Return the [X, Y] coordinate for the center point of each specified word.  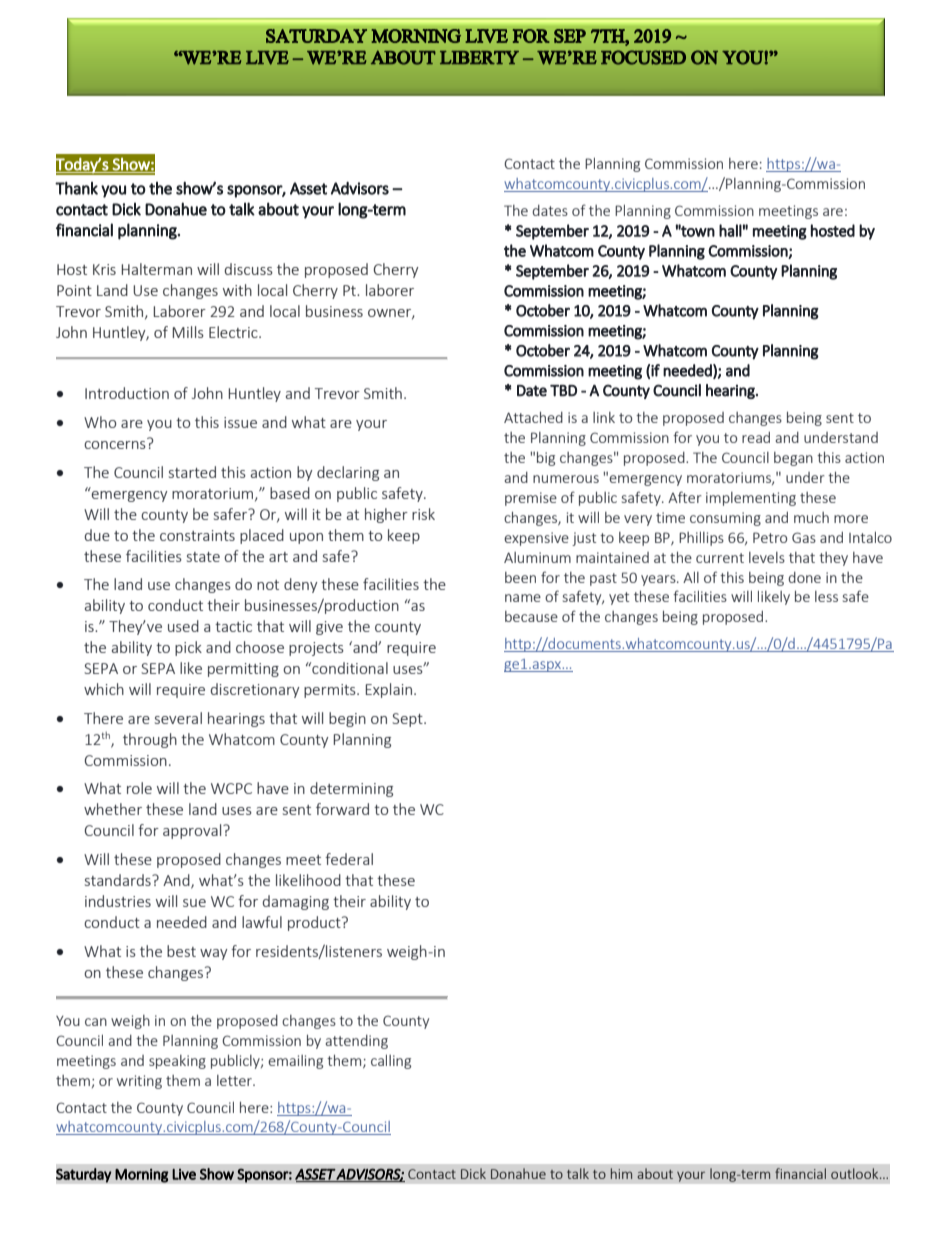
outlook [856, 1173]
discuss [249, 269]
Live [184, 1174]
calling [391, 1061]
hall [730, 230]
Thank [76, 188]
